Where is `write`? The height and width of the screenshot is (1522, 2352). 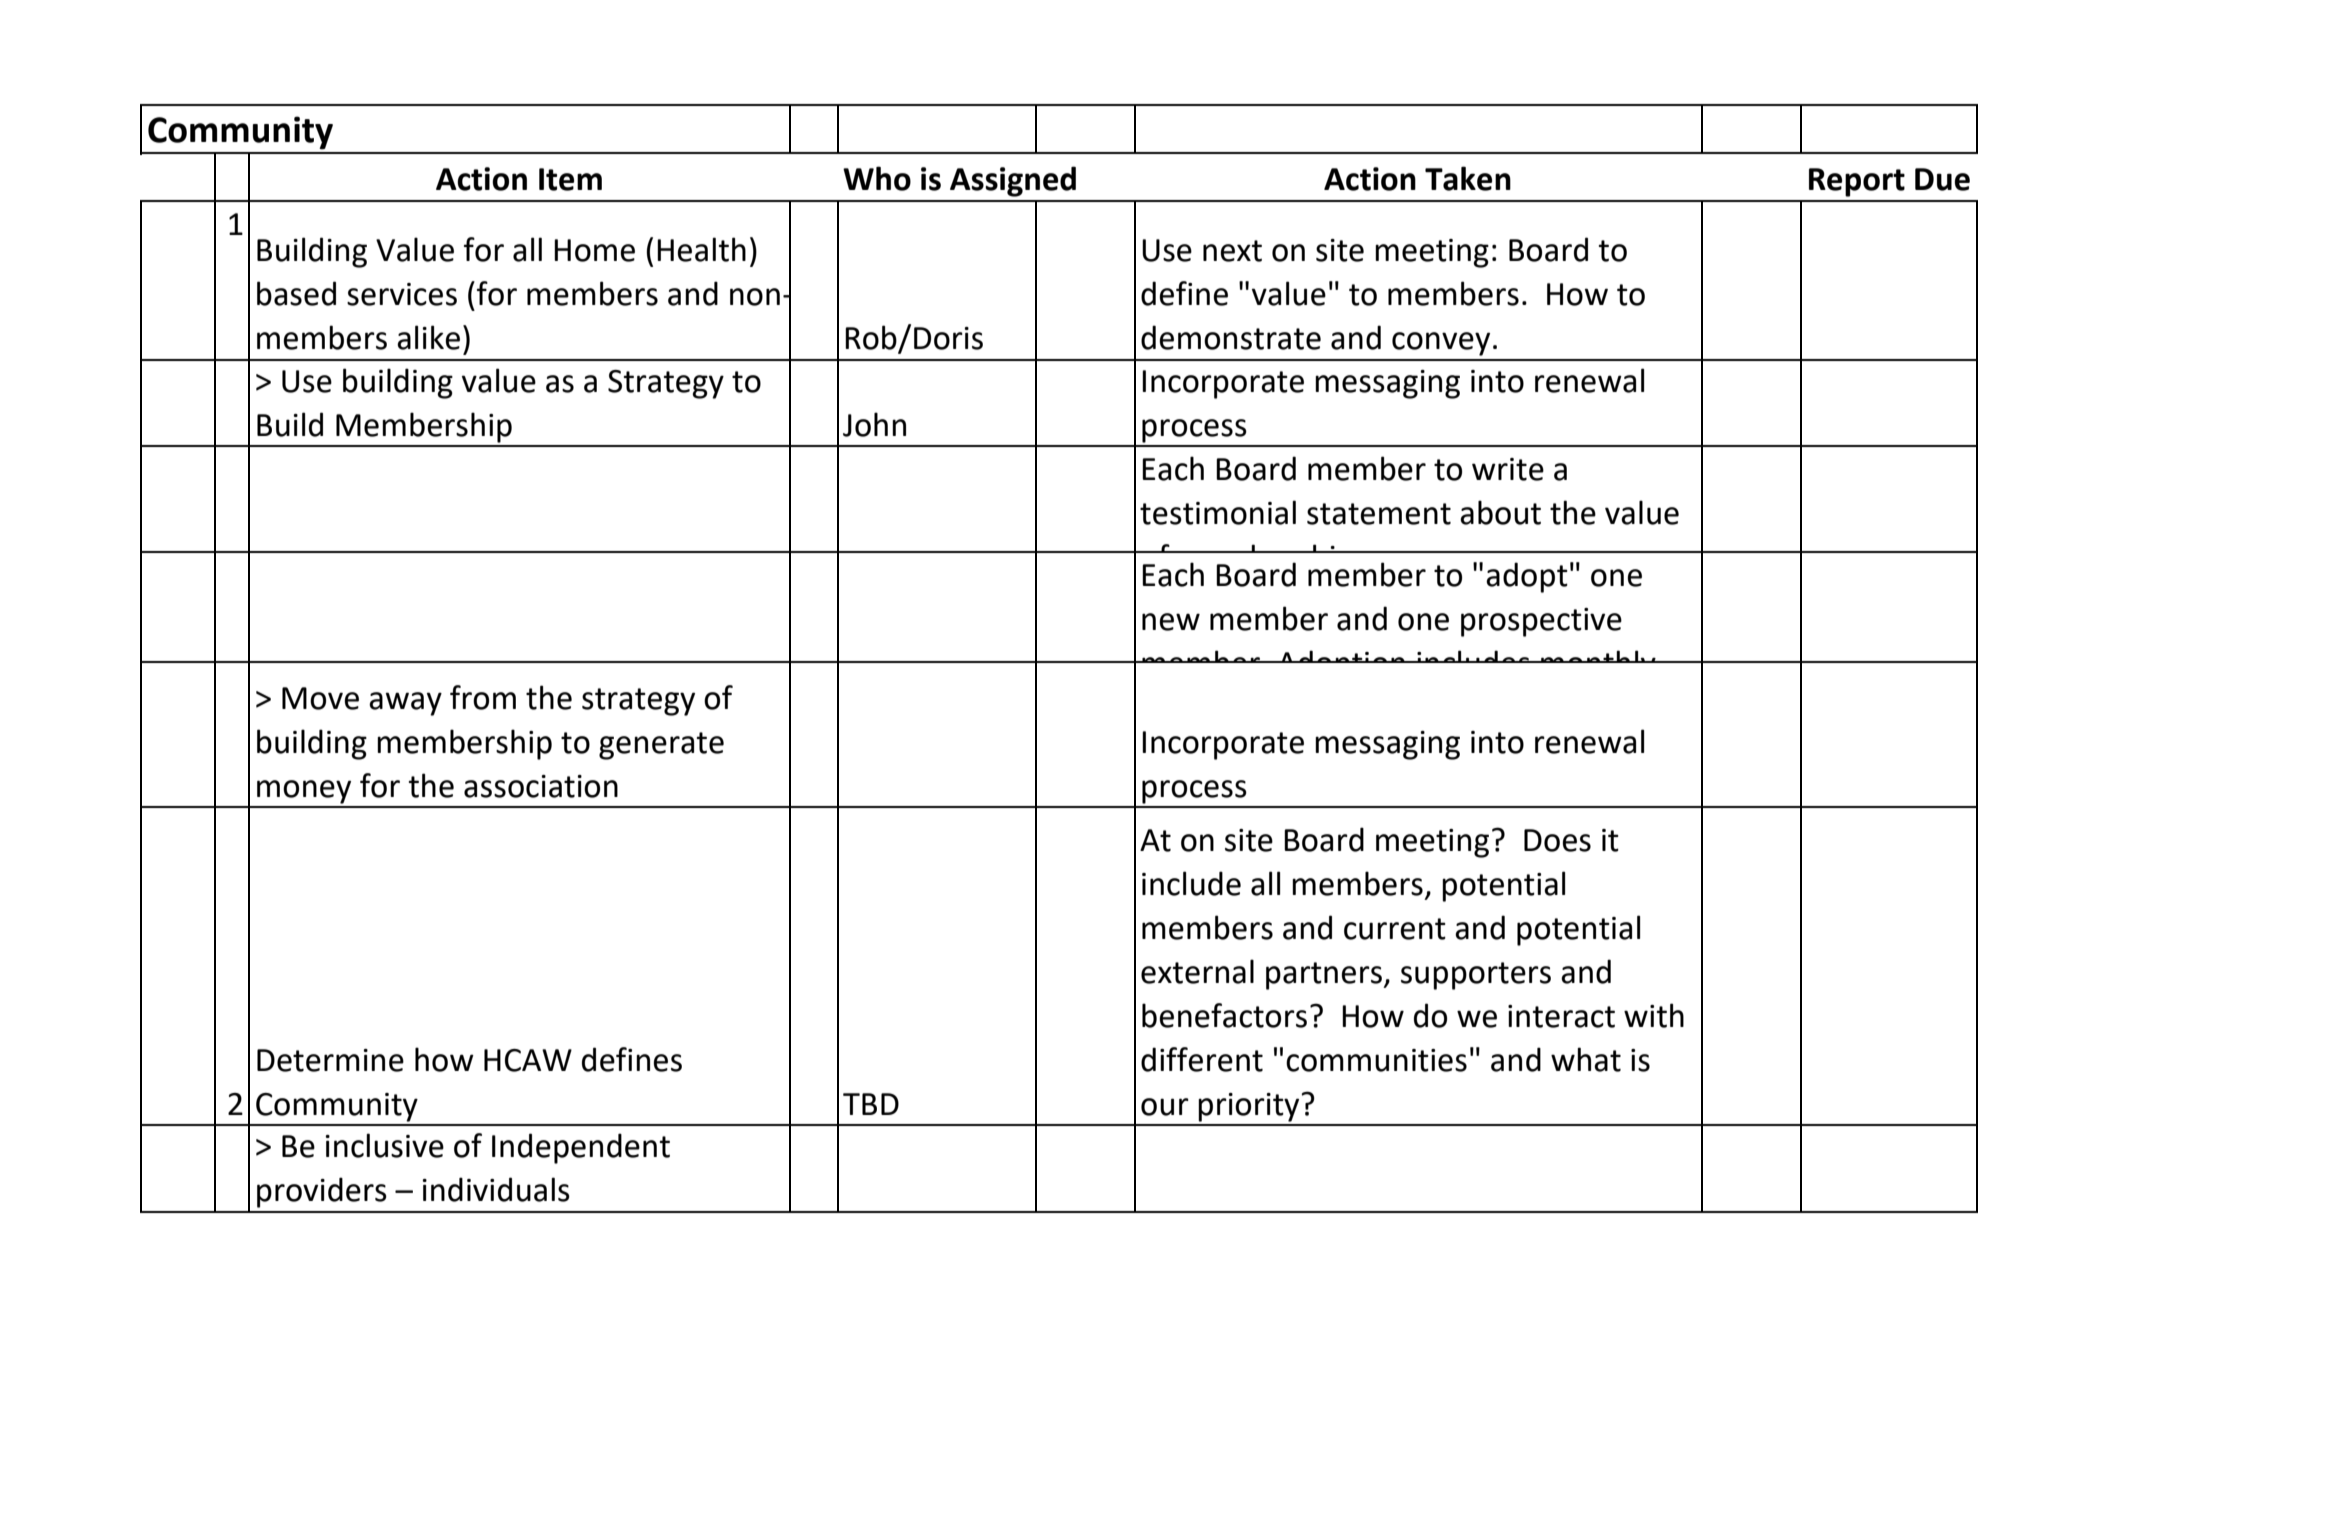 write is located at coordinates (1508, 469).
